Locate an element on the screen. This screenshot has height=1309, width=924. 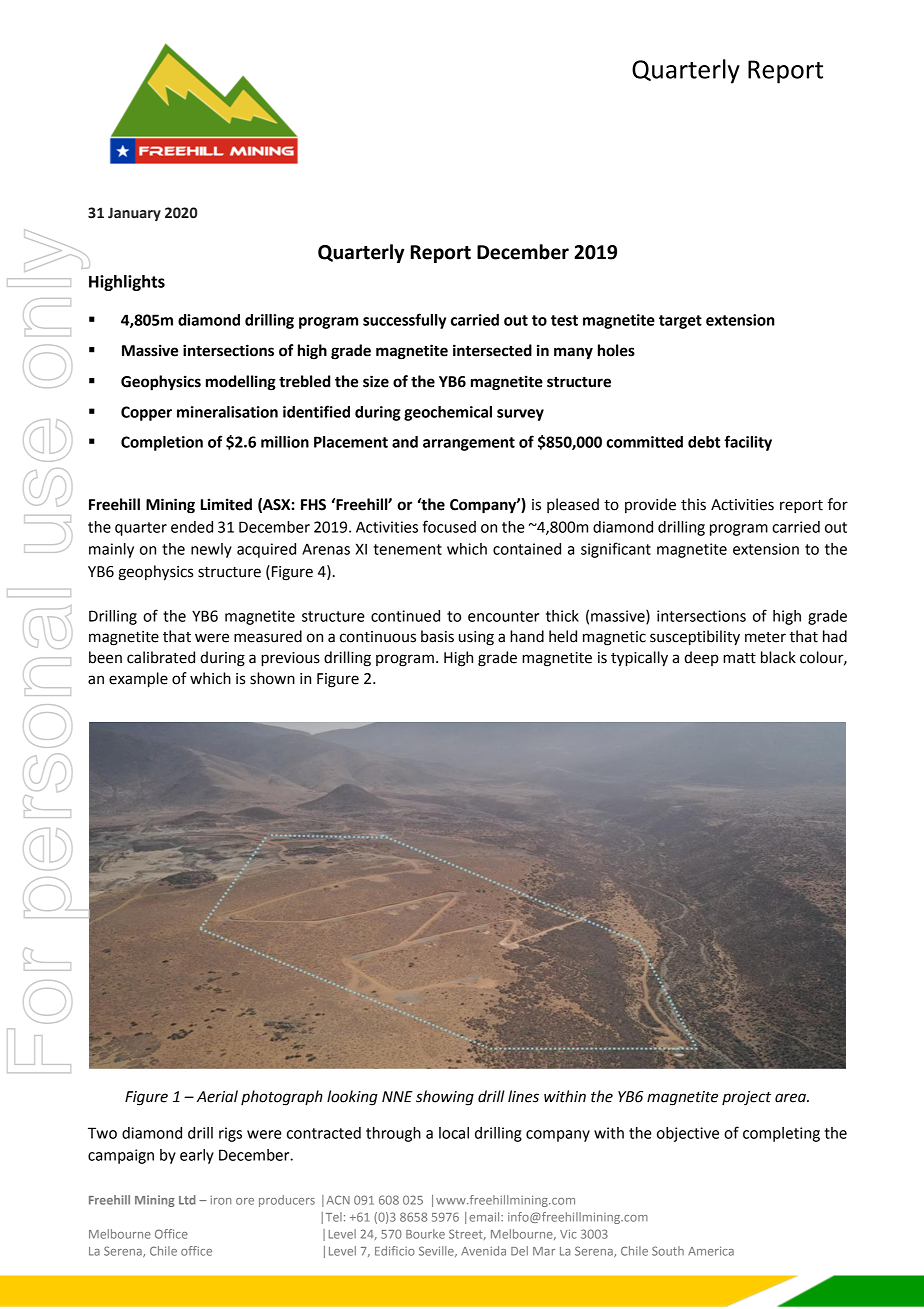
showing is located at coordinates (445, 1098).
